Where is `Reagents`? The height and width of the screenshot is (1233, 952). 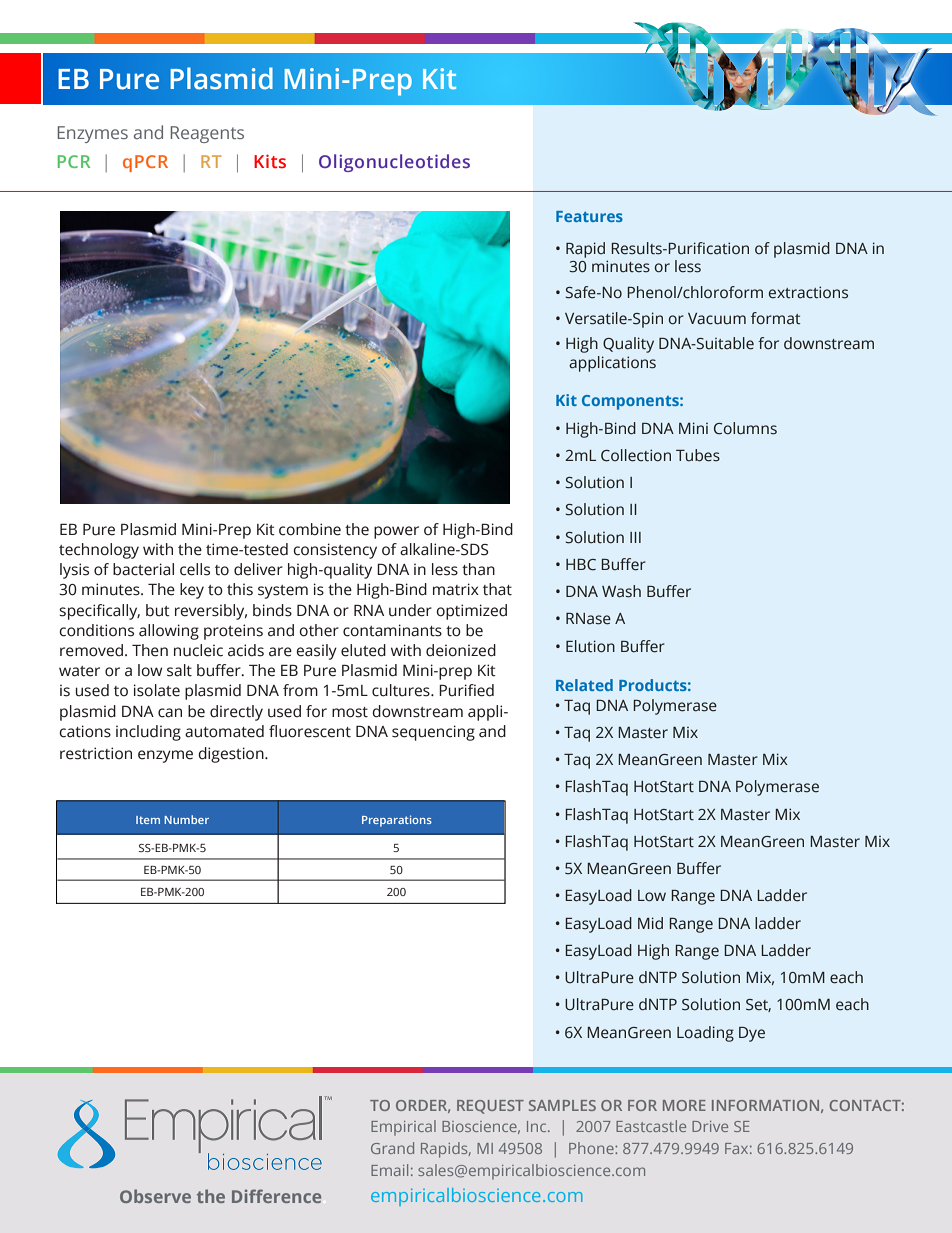 Reagents is located at coordinates (207, 134).
